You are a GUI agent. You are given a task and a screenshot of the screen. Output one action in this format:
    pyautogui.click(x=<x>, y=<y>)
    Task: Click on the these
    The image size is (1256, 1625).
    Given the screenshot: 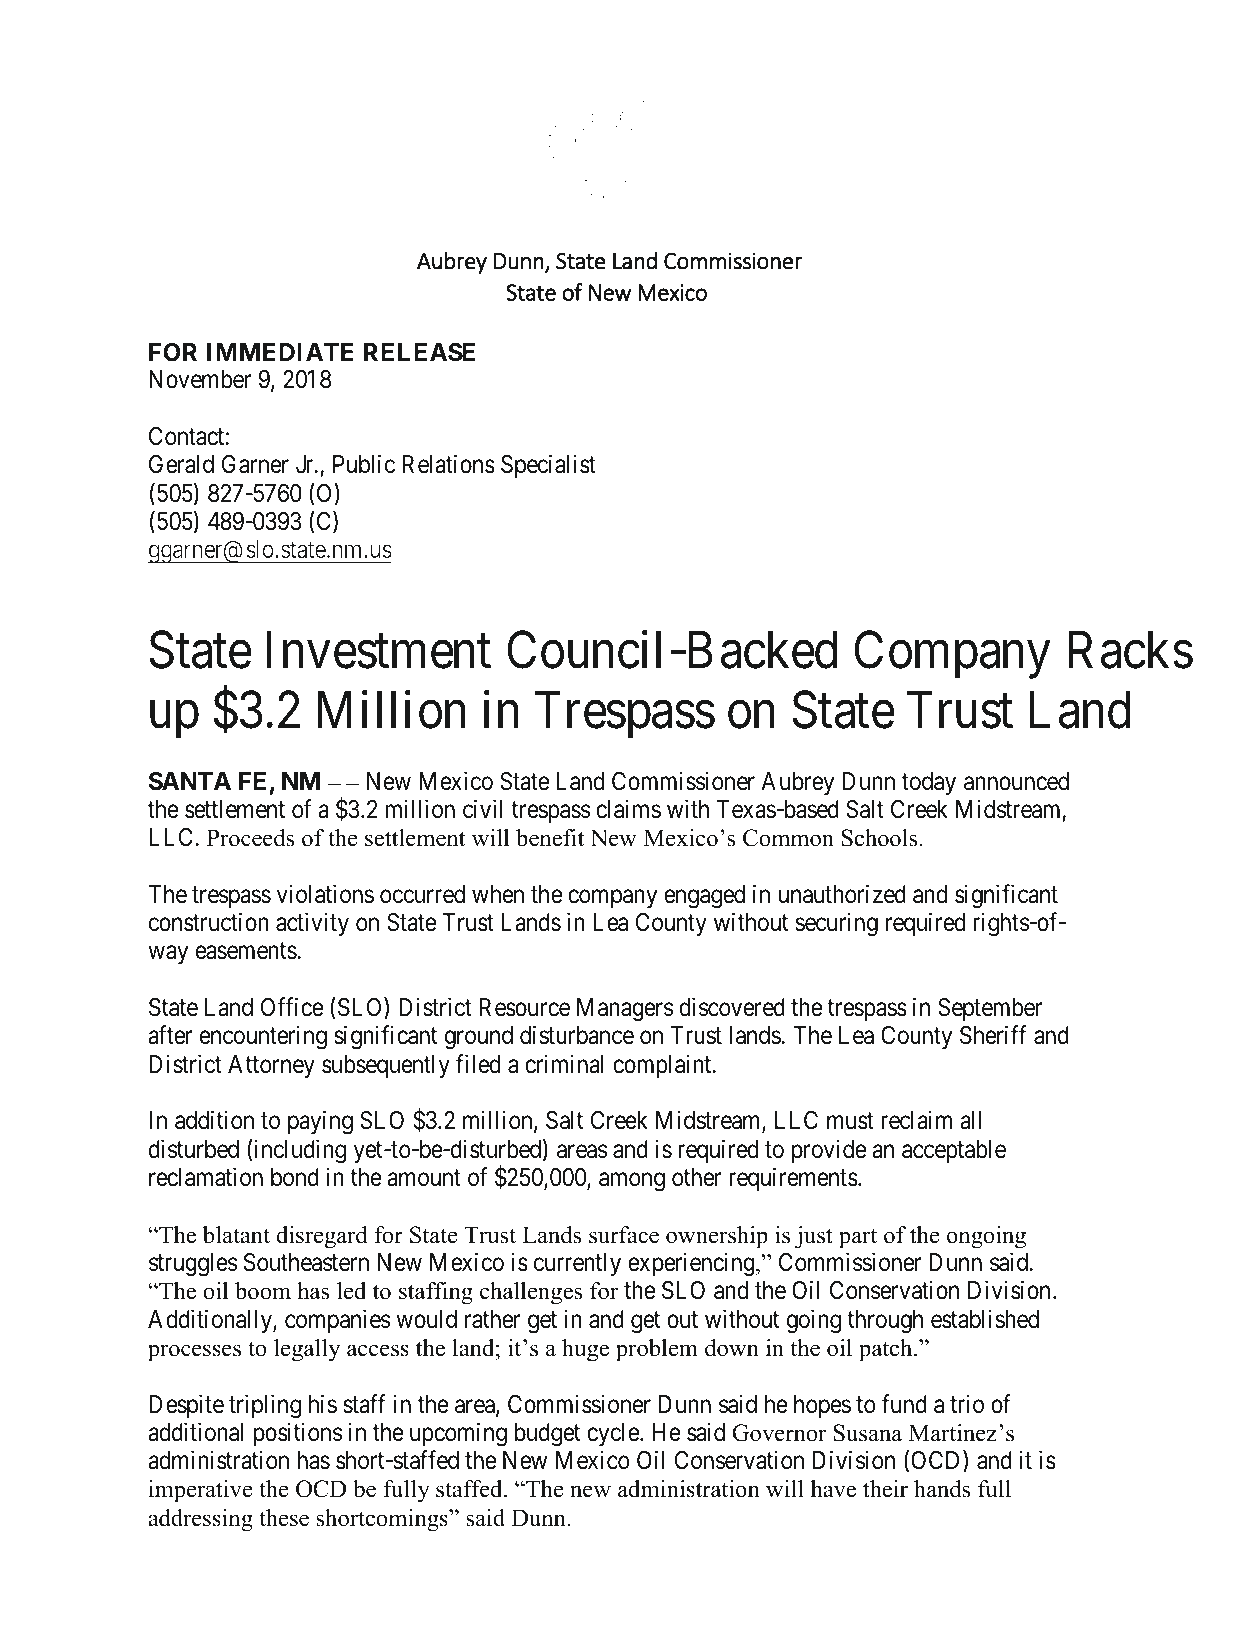 What is the action you would take?
    pyautogui.click(x=284, y=1518)
